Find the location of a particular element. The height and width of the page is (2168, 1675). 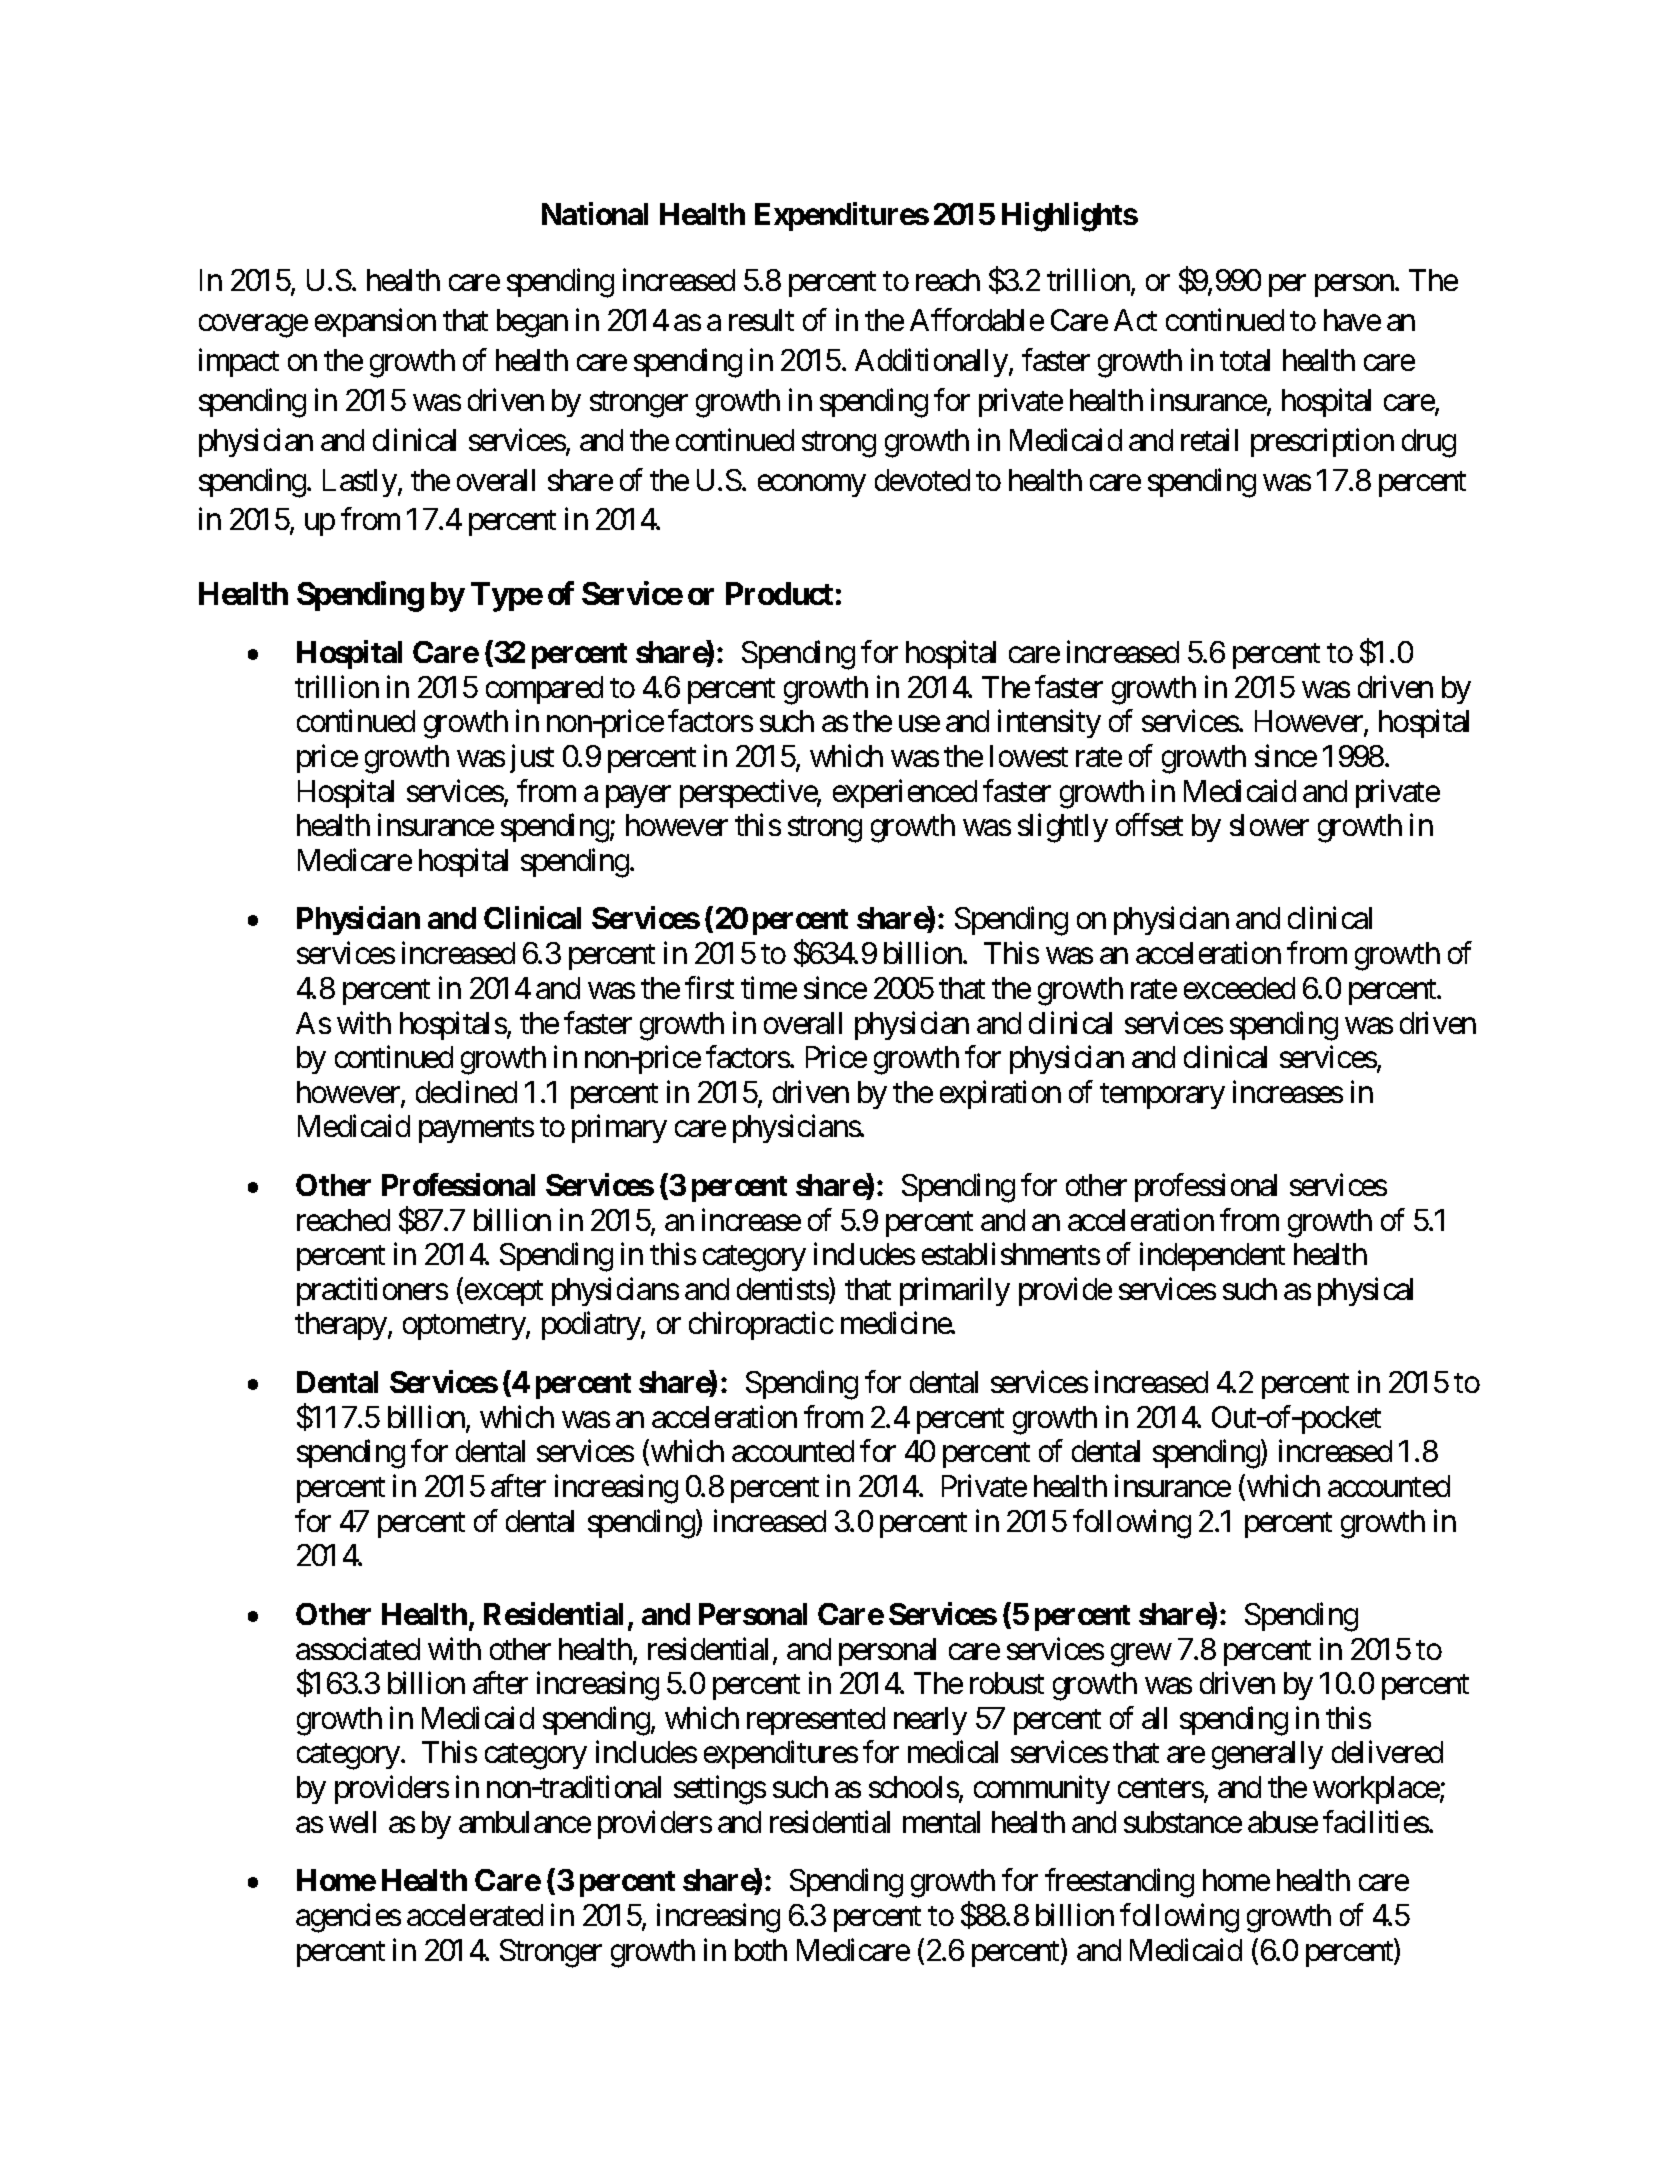

temporary is located at coordinates (1162, 1096).
